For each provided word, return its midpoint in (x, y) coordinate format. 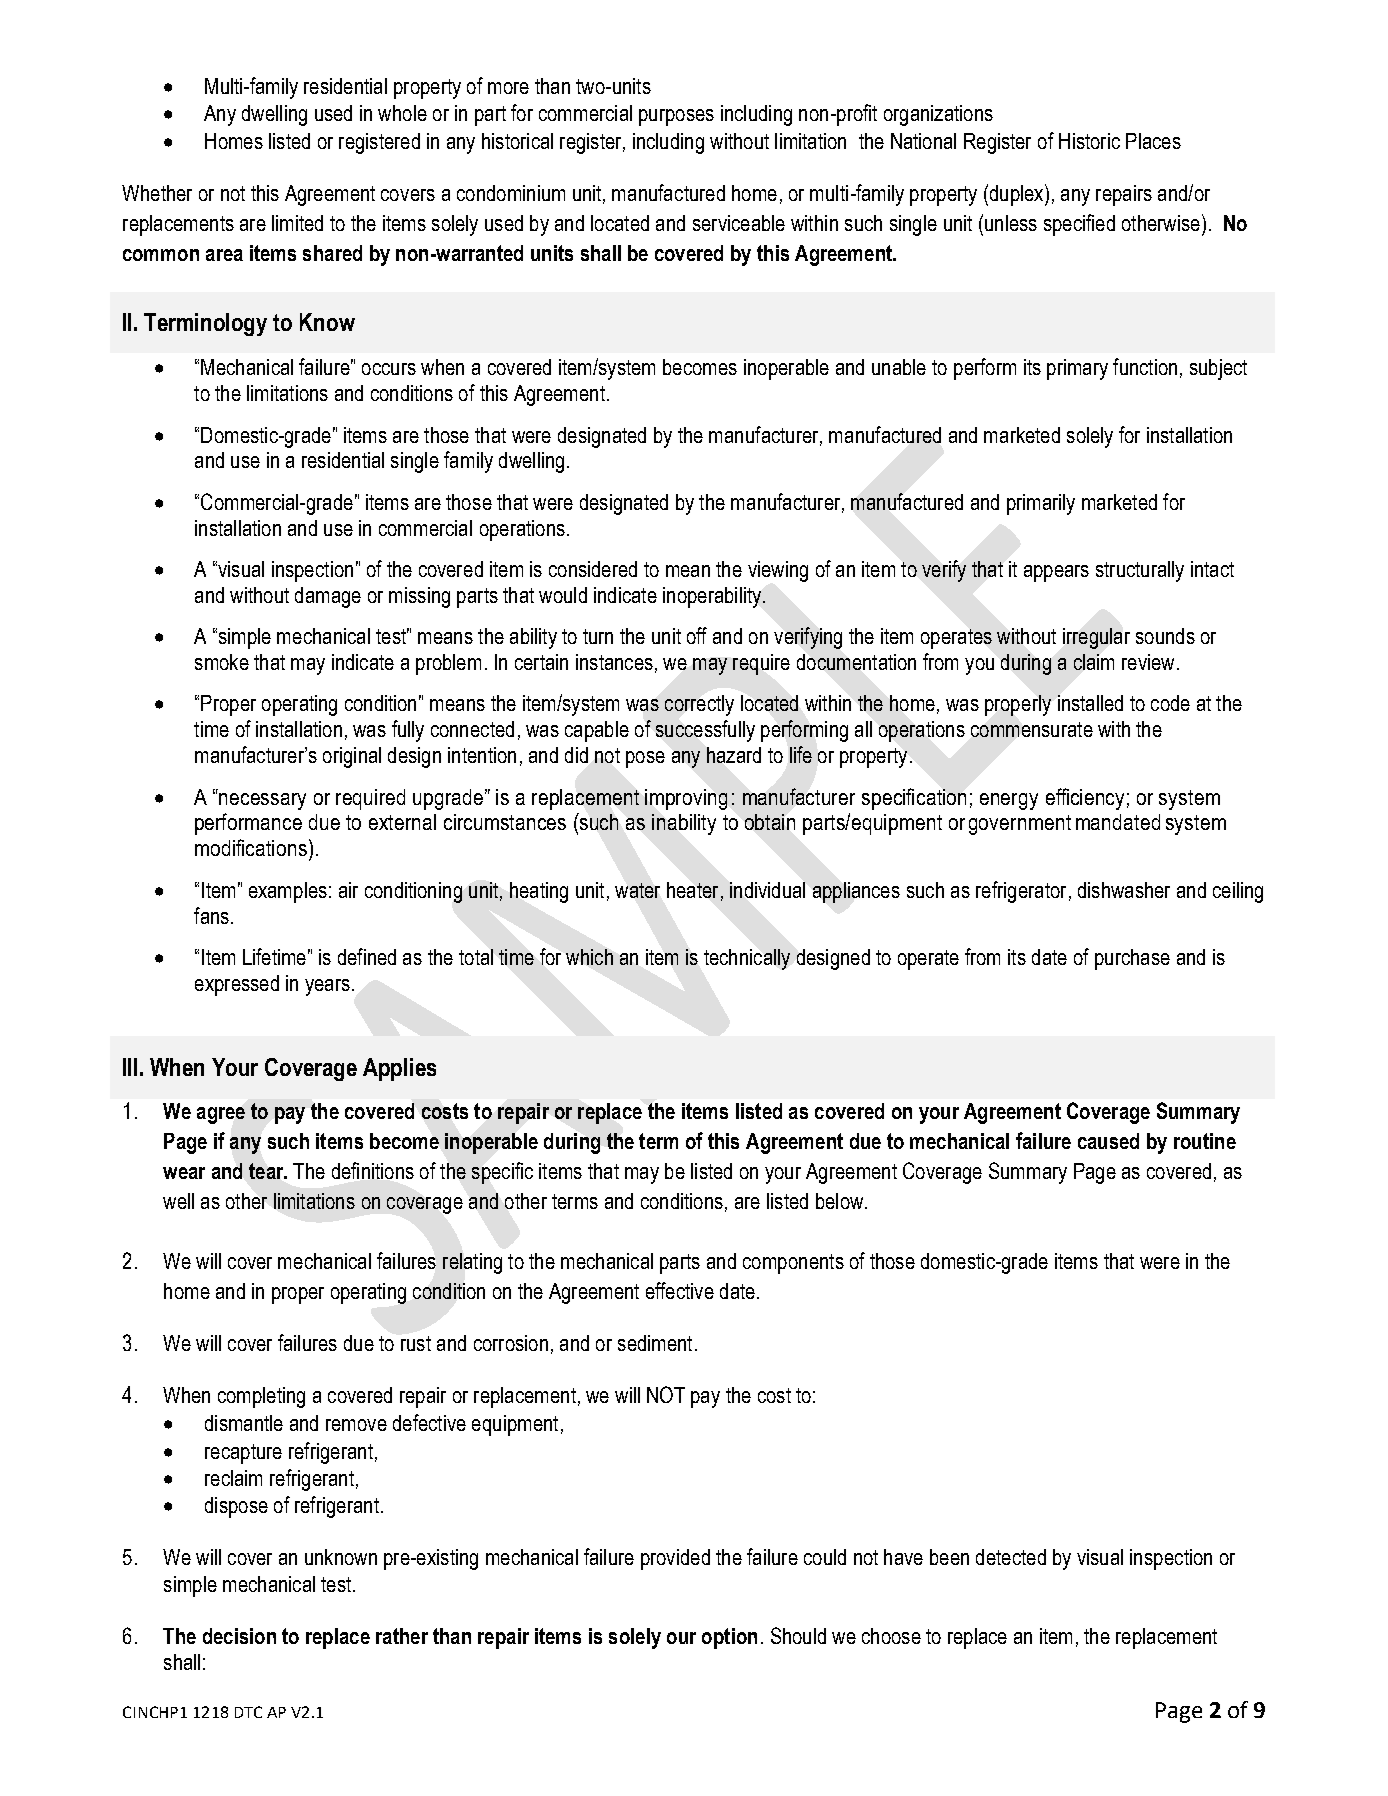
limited (297, 223)
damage (328, 597)
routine (1205, 1141)
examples (288, 892)
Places (1153, 141)
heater (692, 890)
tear (267, 1171)
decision (239, 1636)
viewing (778, 571)
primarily (1041, 504)
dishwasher (1124, 890)
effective (680, 1290)
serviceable (739, 223)
